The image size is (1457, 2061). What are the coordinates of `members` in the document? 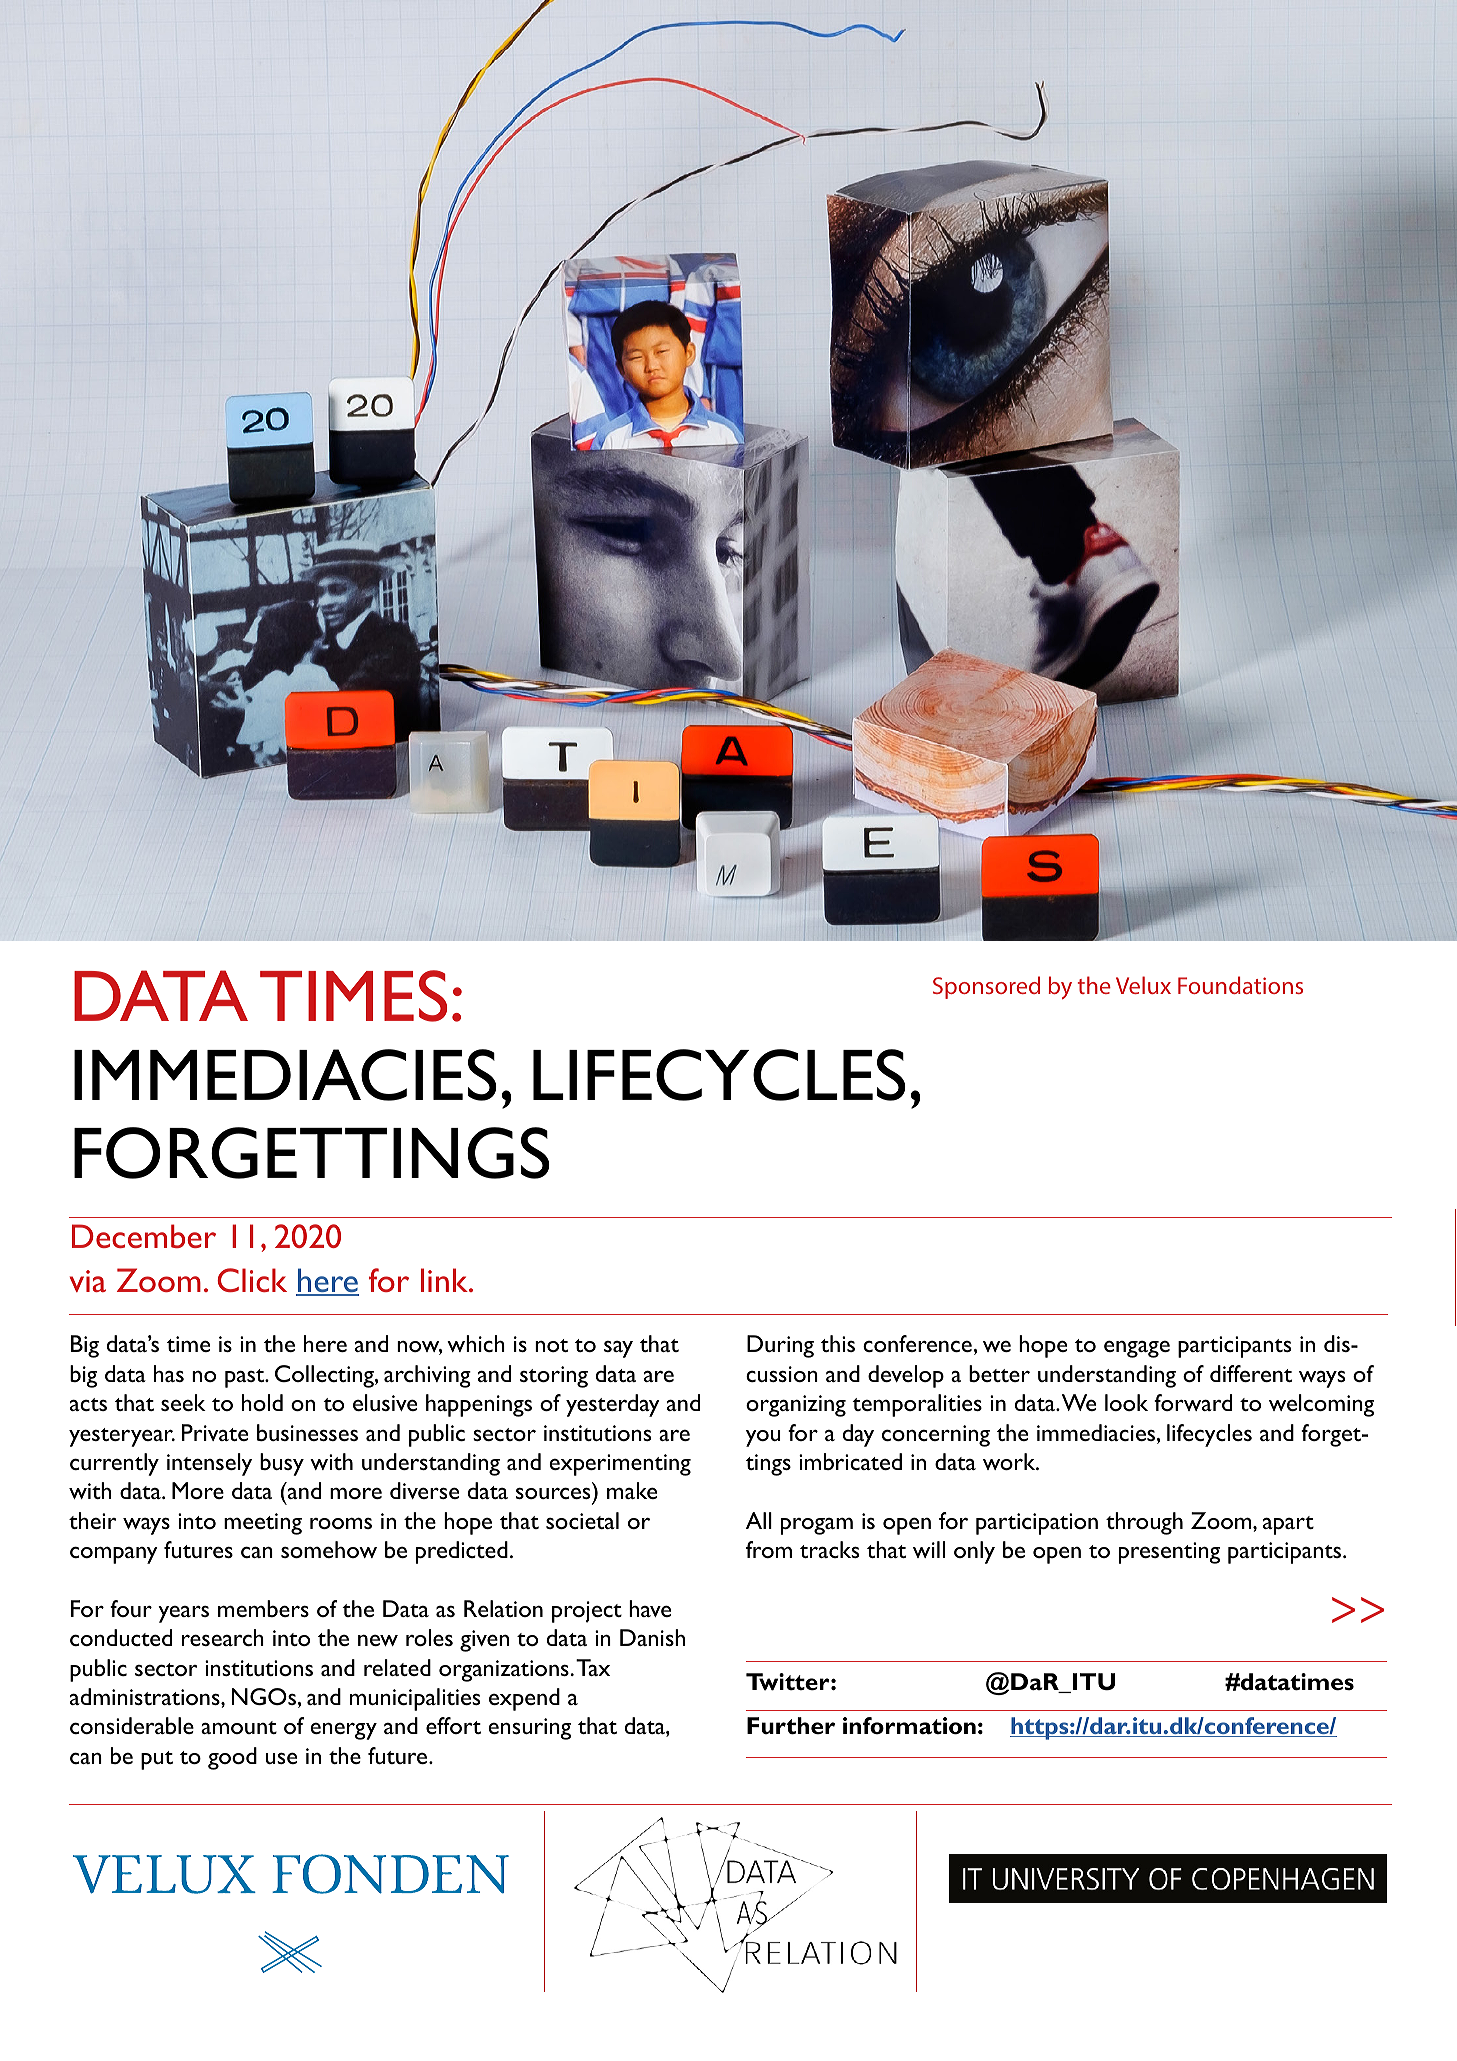 It's located at (263, 1608).
